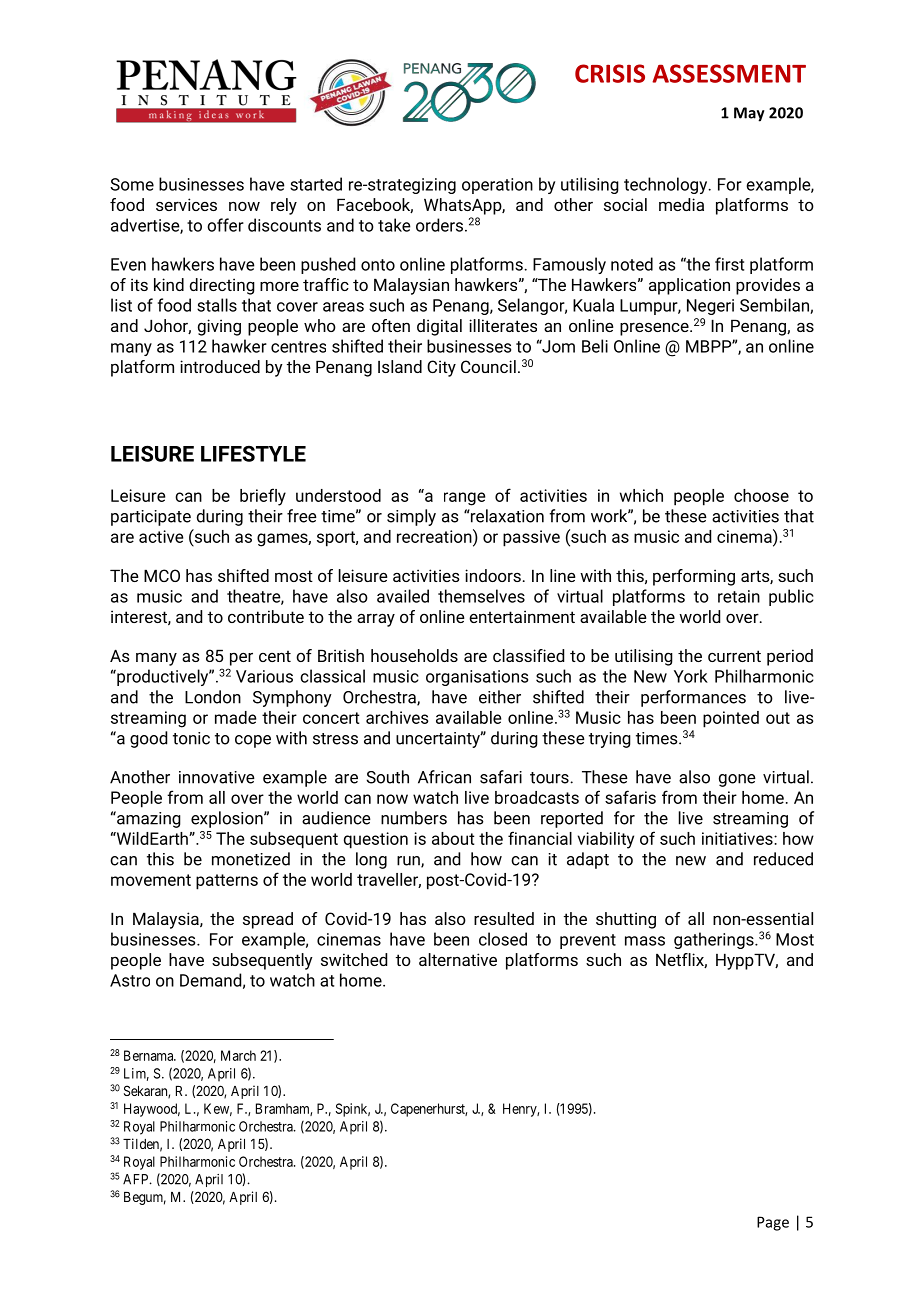  What do you see at coordinates (464, 499) in the page?
I see `range` at bounding box center [464, 499].
